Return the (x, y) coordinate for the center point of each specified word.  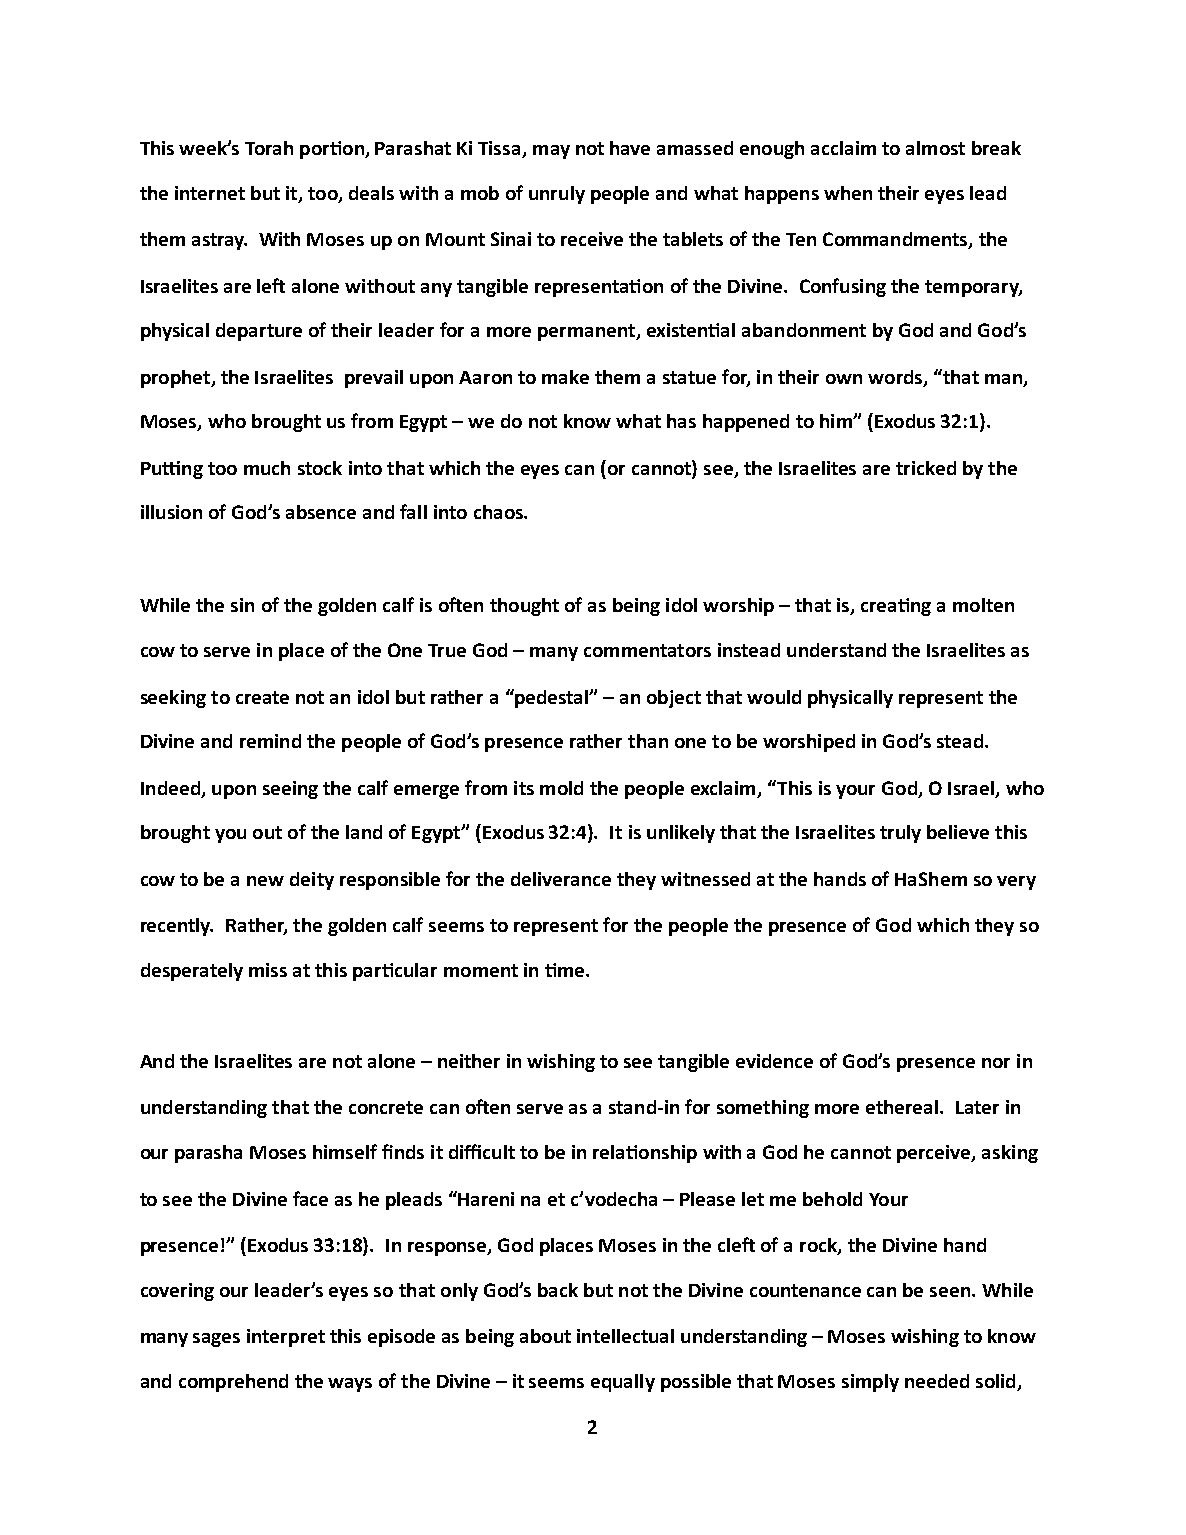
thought (524, 607)
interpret (286, 1338)
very (1016, 883)
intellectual (625, 1336)
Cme (566, 970)
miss (268, 970)
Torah (269, 148)
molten (983, 605)
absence (321, 512)
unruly (557, 195)
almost (935, 148)
